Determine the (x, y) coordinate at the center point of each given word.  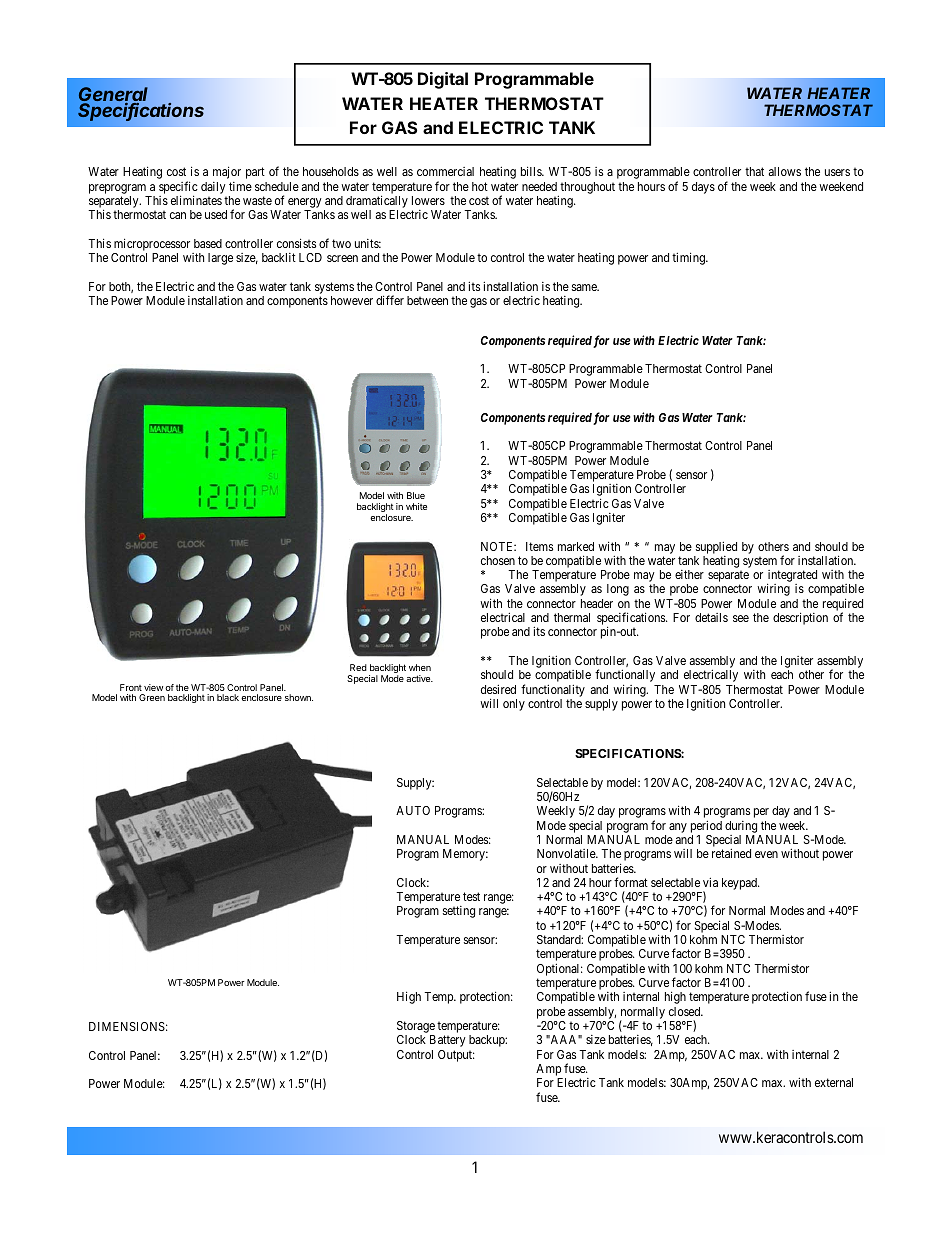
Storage (416, 1028)
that (754, 171)
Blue (416, 495)
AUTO (413, 810)
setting (459, 912)
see (741, 618)
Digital (443, 80)
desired (498, 689)
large (220, 259)
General (113, 95)
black (228, 697)
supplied (716, 547)
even (766, 854)
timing (689, 258)
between (427, 300)
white (416, 506)
